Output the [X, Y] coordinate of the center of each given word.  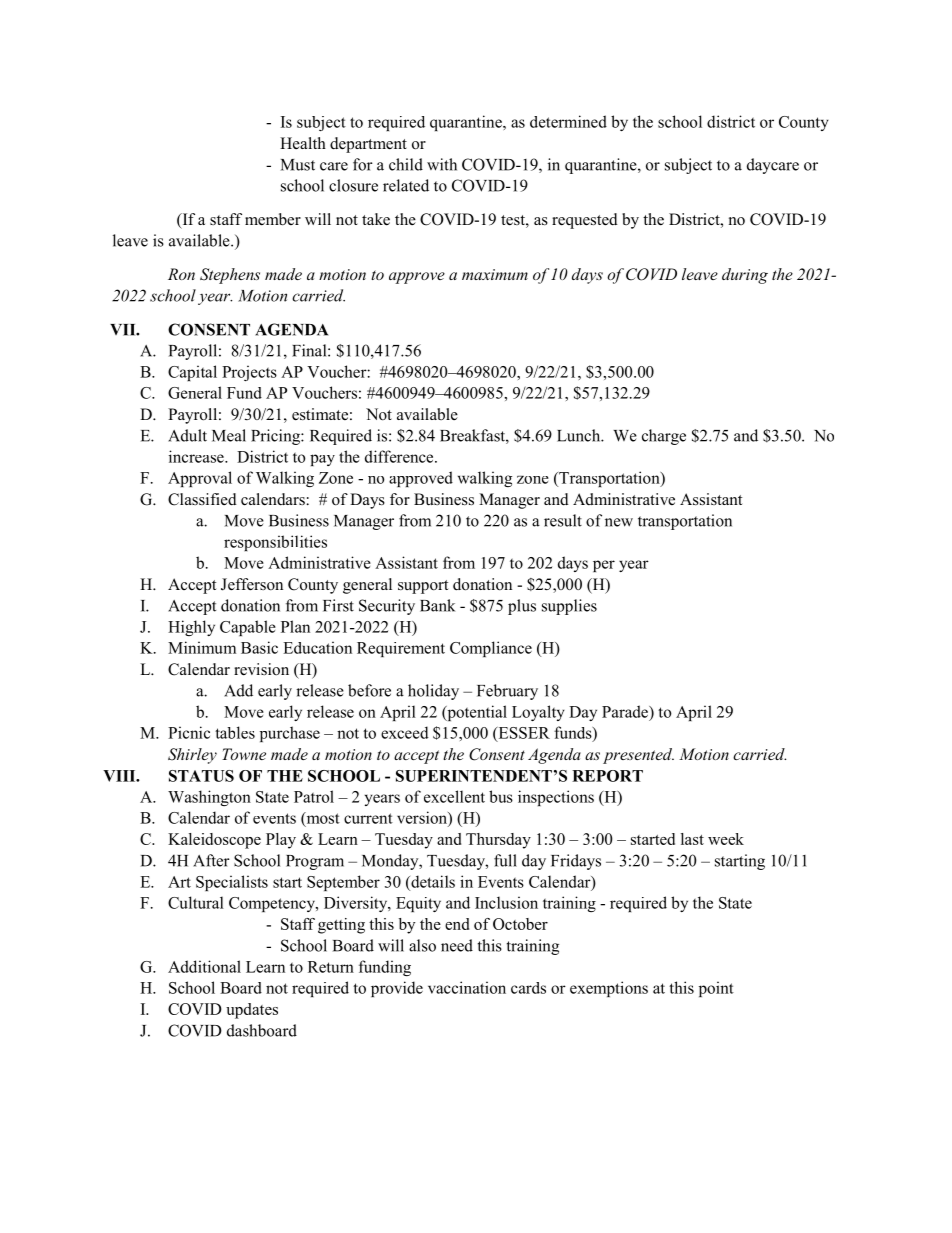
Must [298, 165]
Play [281, 841]
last [692, 839]
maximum [495, 274]
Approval [200, 479]
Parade [626, 711]
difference [400, 456]
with [442, 164]
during [745, 276]
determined [568, 121]
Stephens [230, 276]
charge [664, 437]
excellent [454, 796]
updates [252, 1011]
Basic [259, 647]
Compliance [491, 649]
